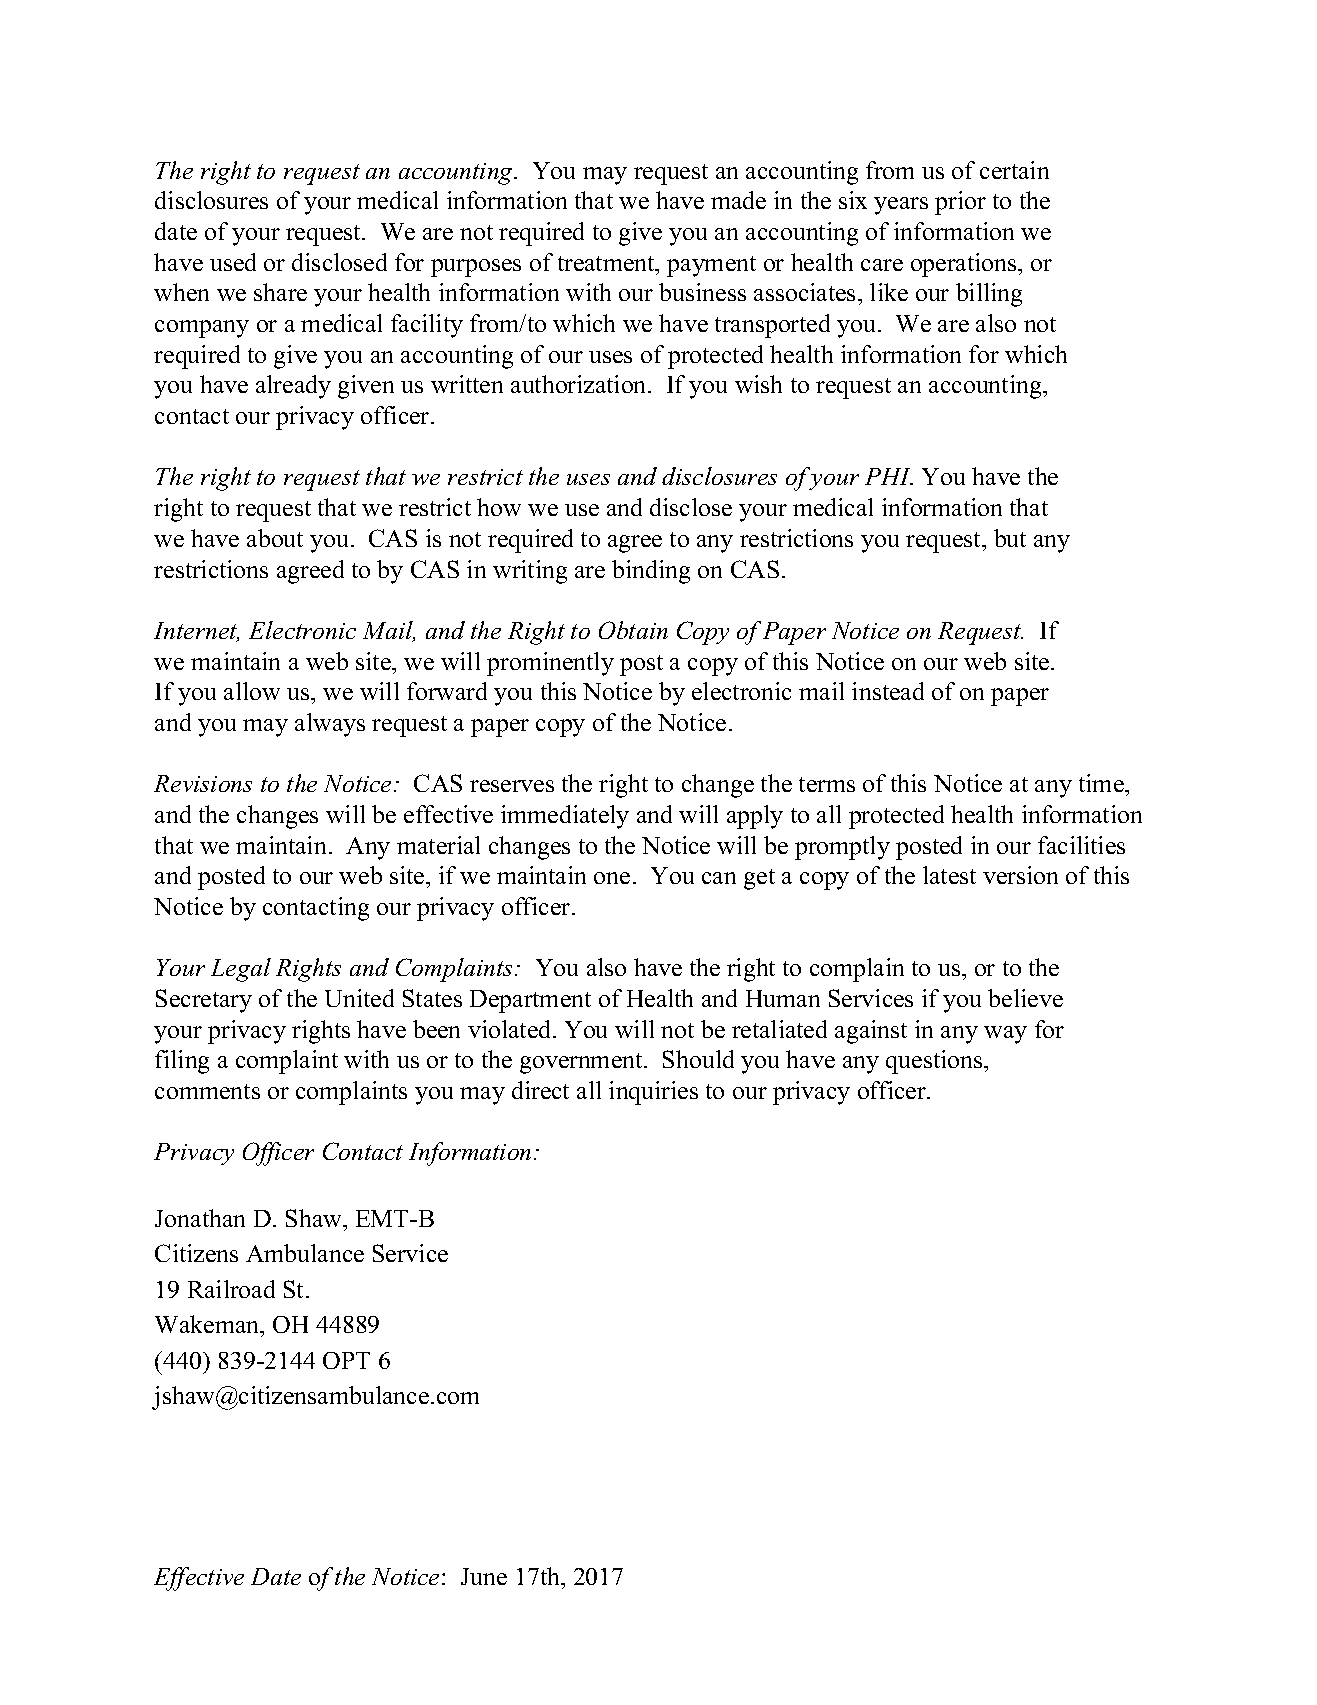 The width and height of the page is (1317, 1705). Describe the element at coordinates (233, 262) in the page. I see `used` at that location.
